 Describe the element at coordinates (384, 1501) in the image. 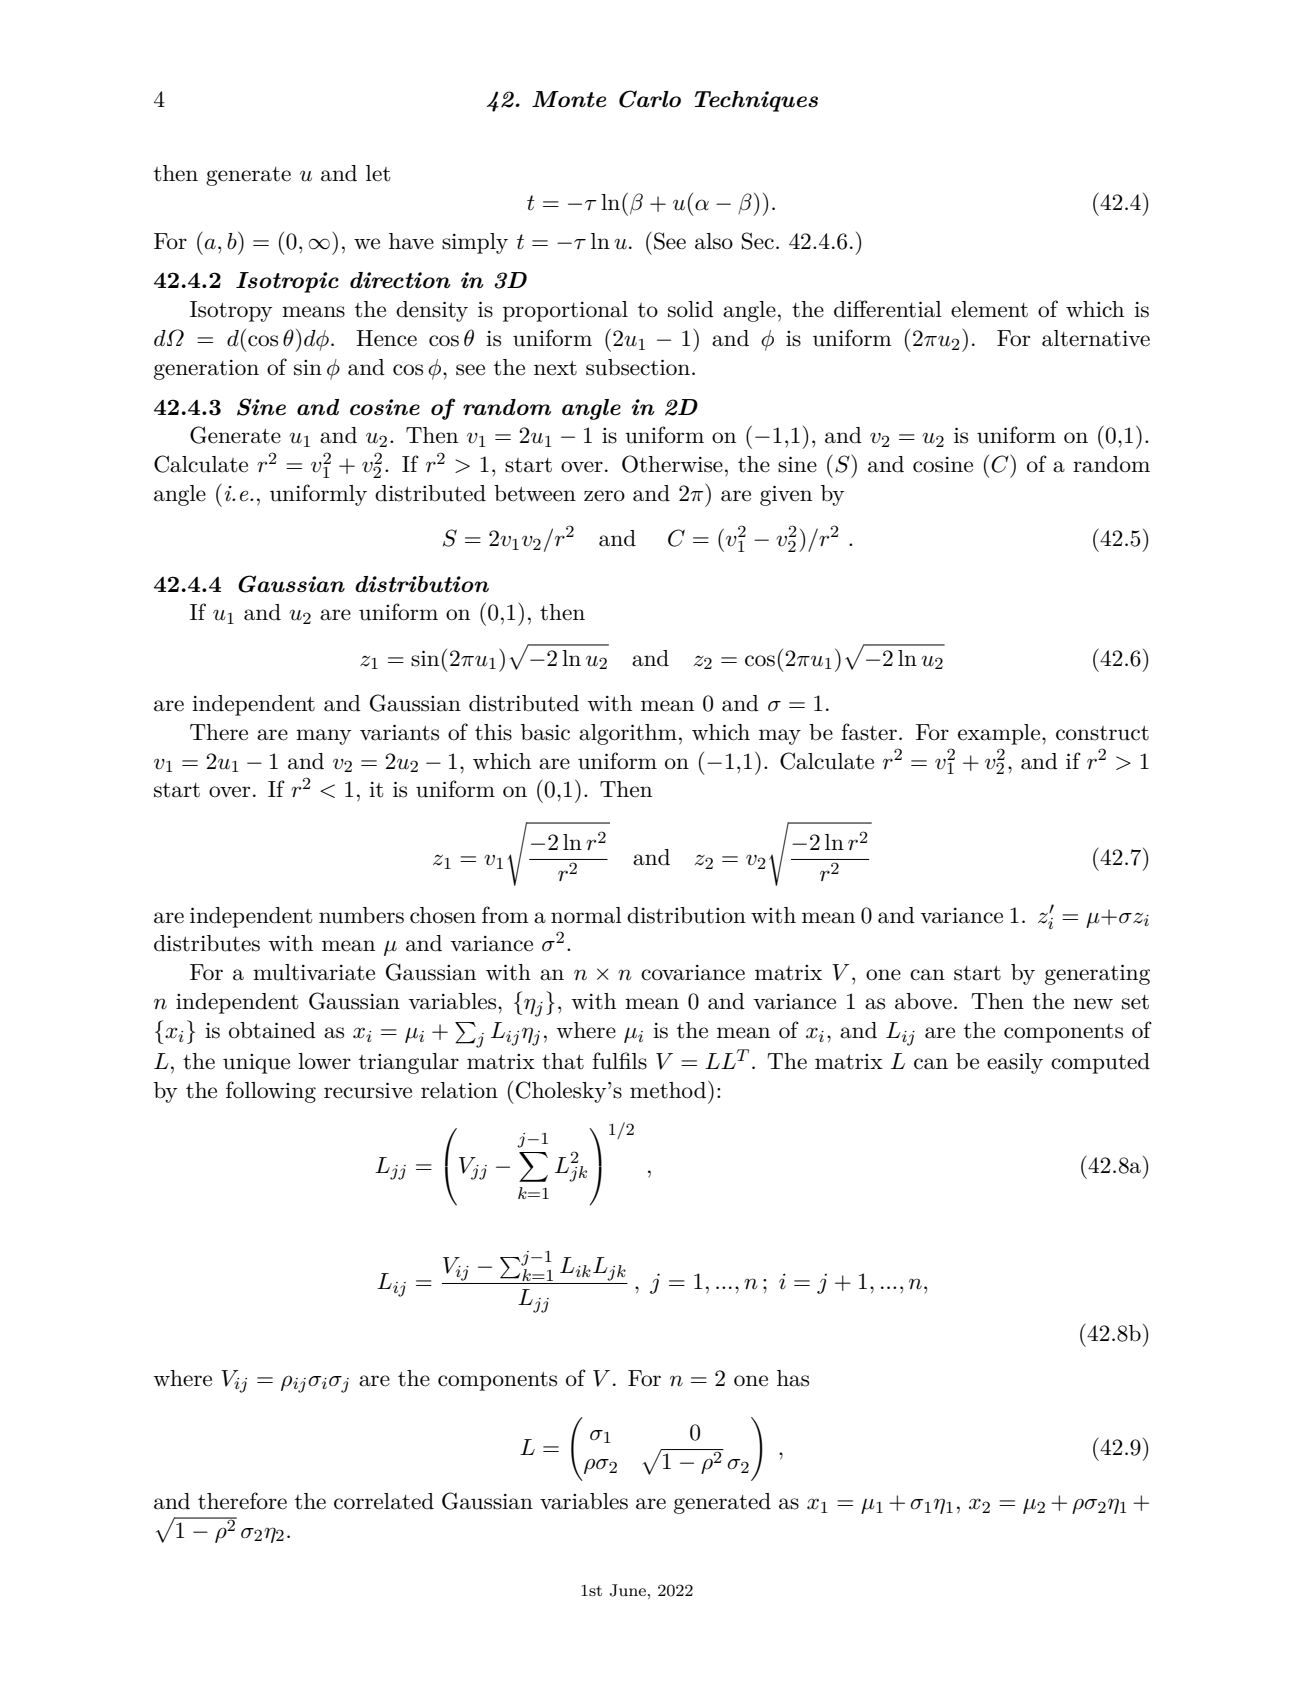

I see `correlated` at that location.
